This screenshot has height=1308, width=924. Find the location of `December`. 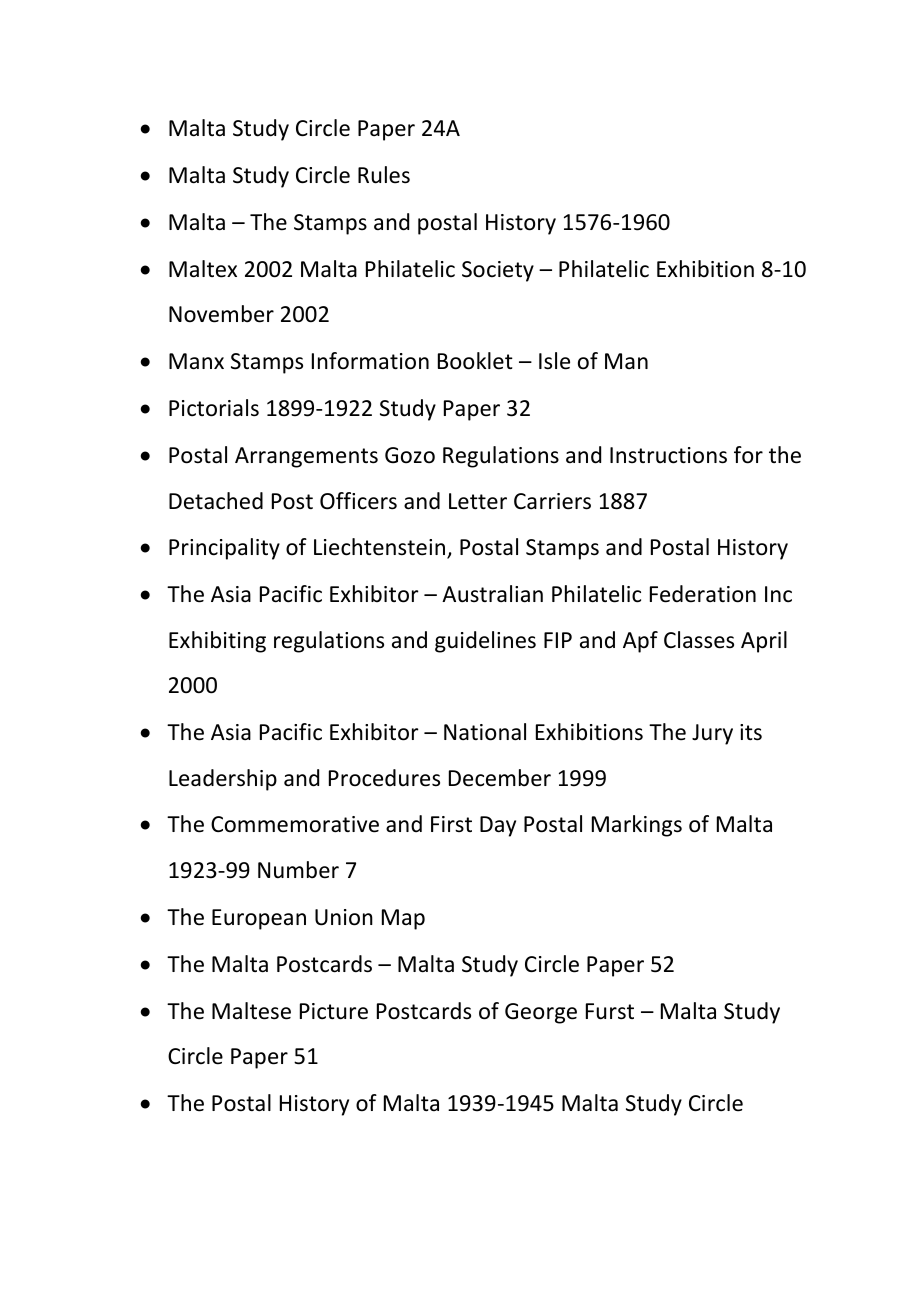

December is located at coordinates (500, 778).
